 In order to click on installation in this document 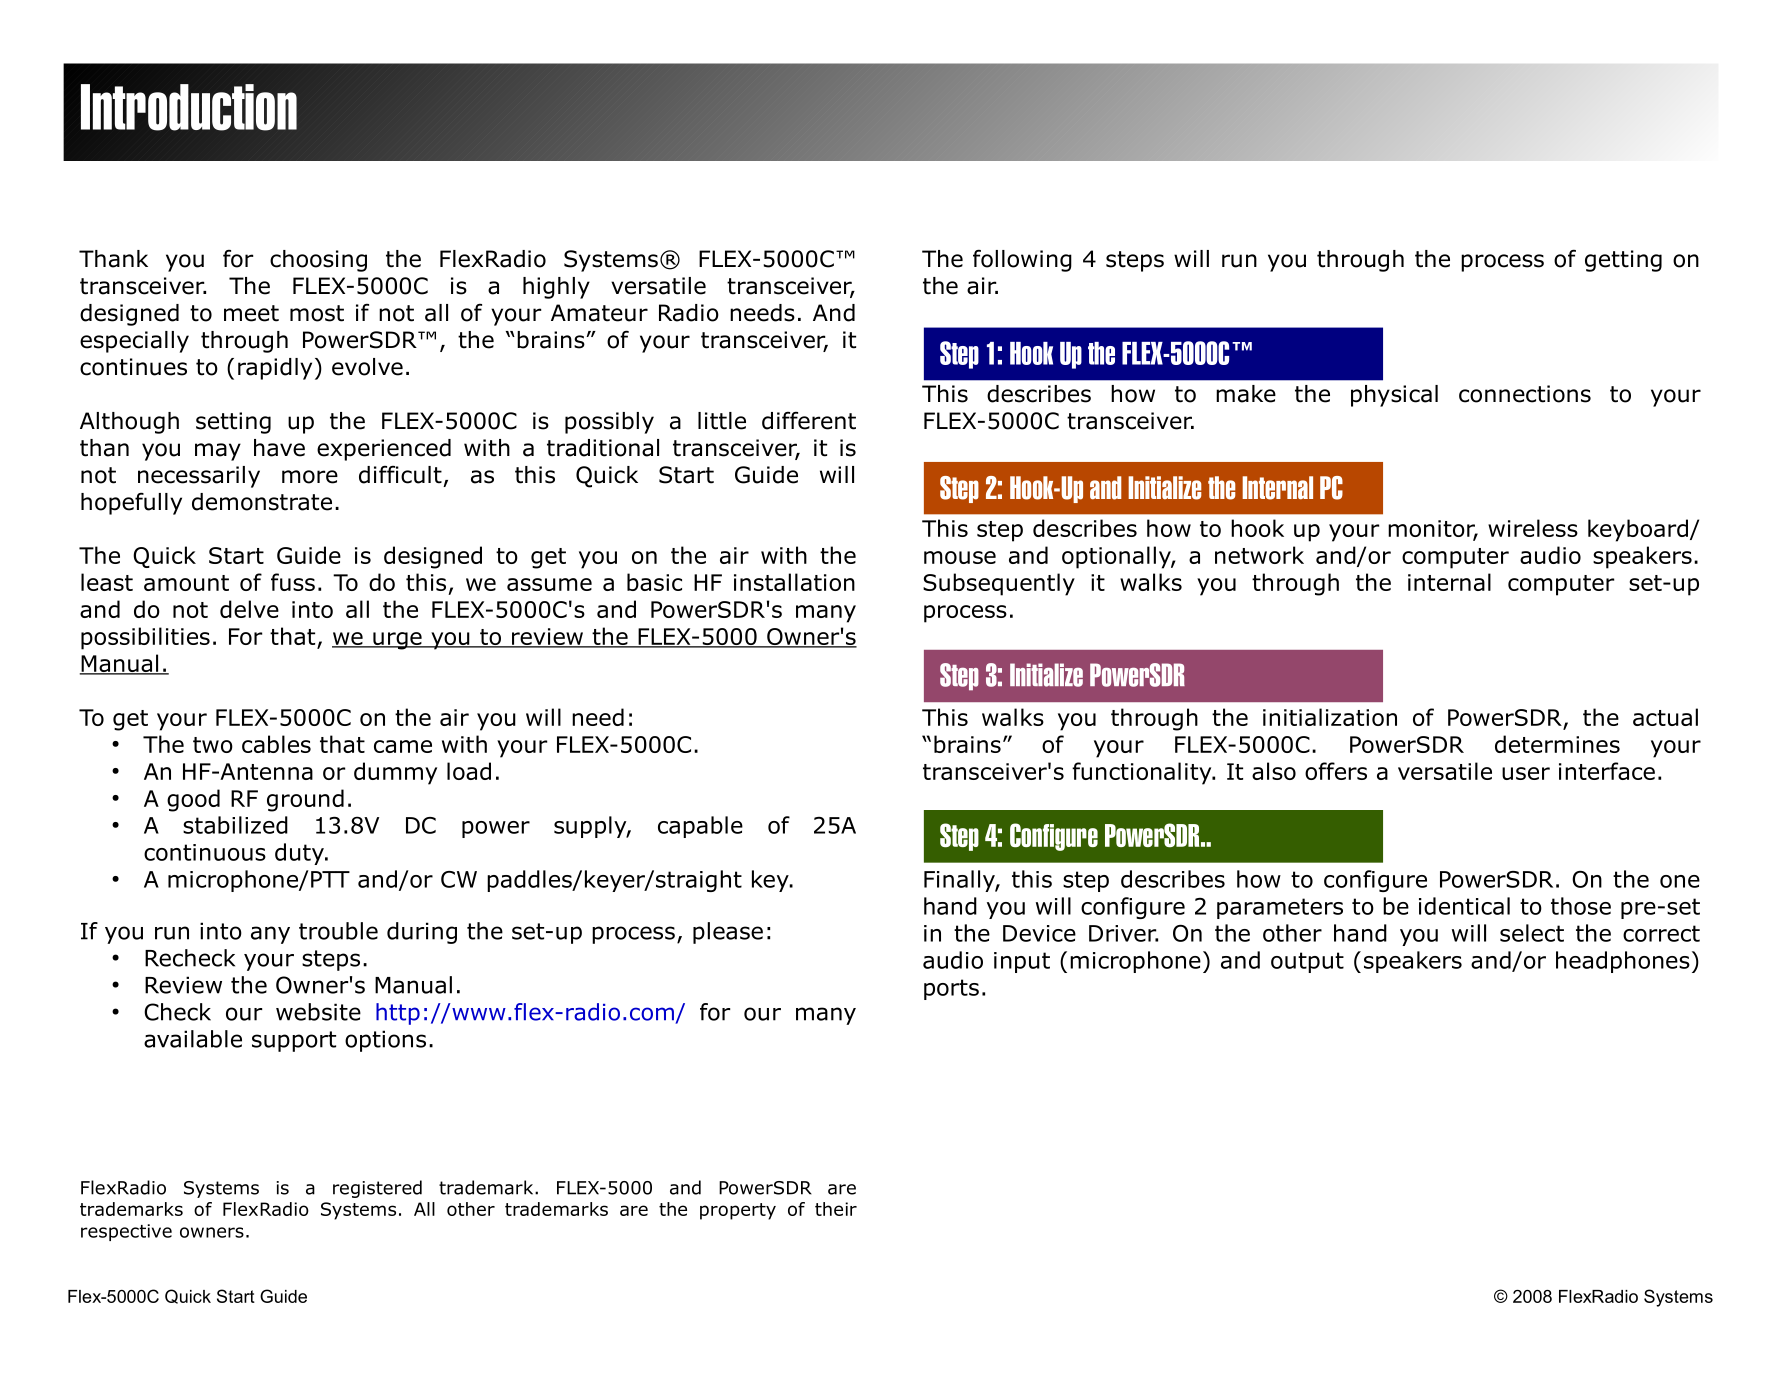, I will do `click(794, 582)`.
